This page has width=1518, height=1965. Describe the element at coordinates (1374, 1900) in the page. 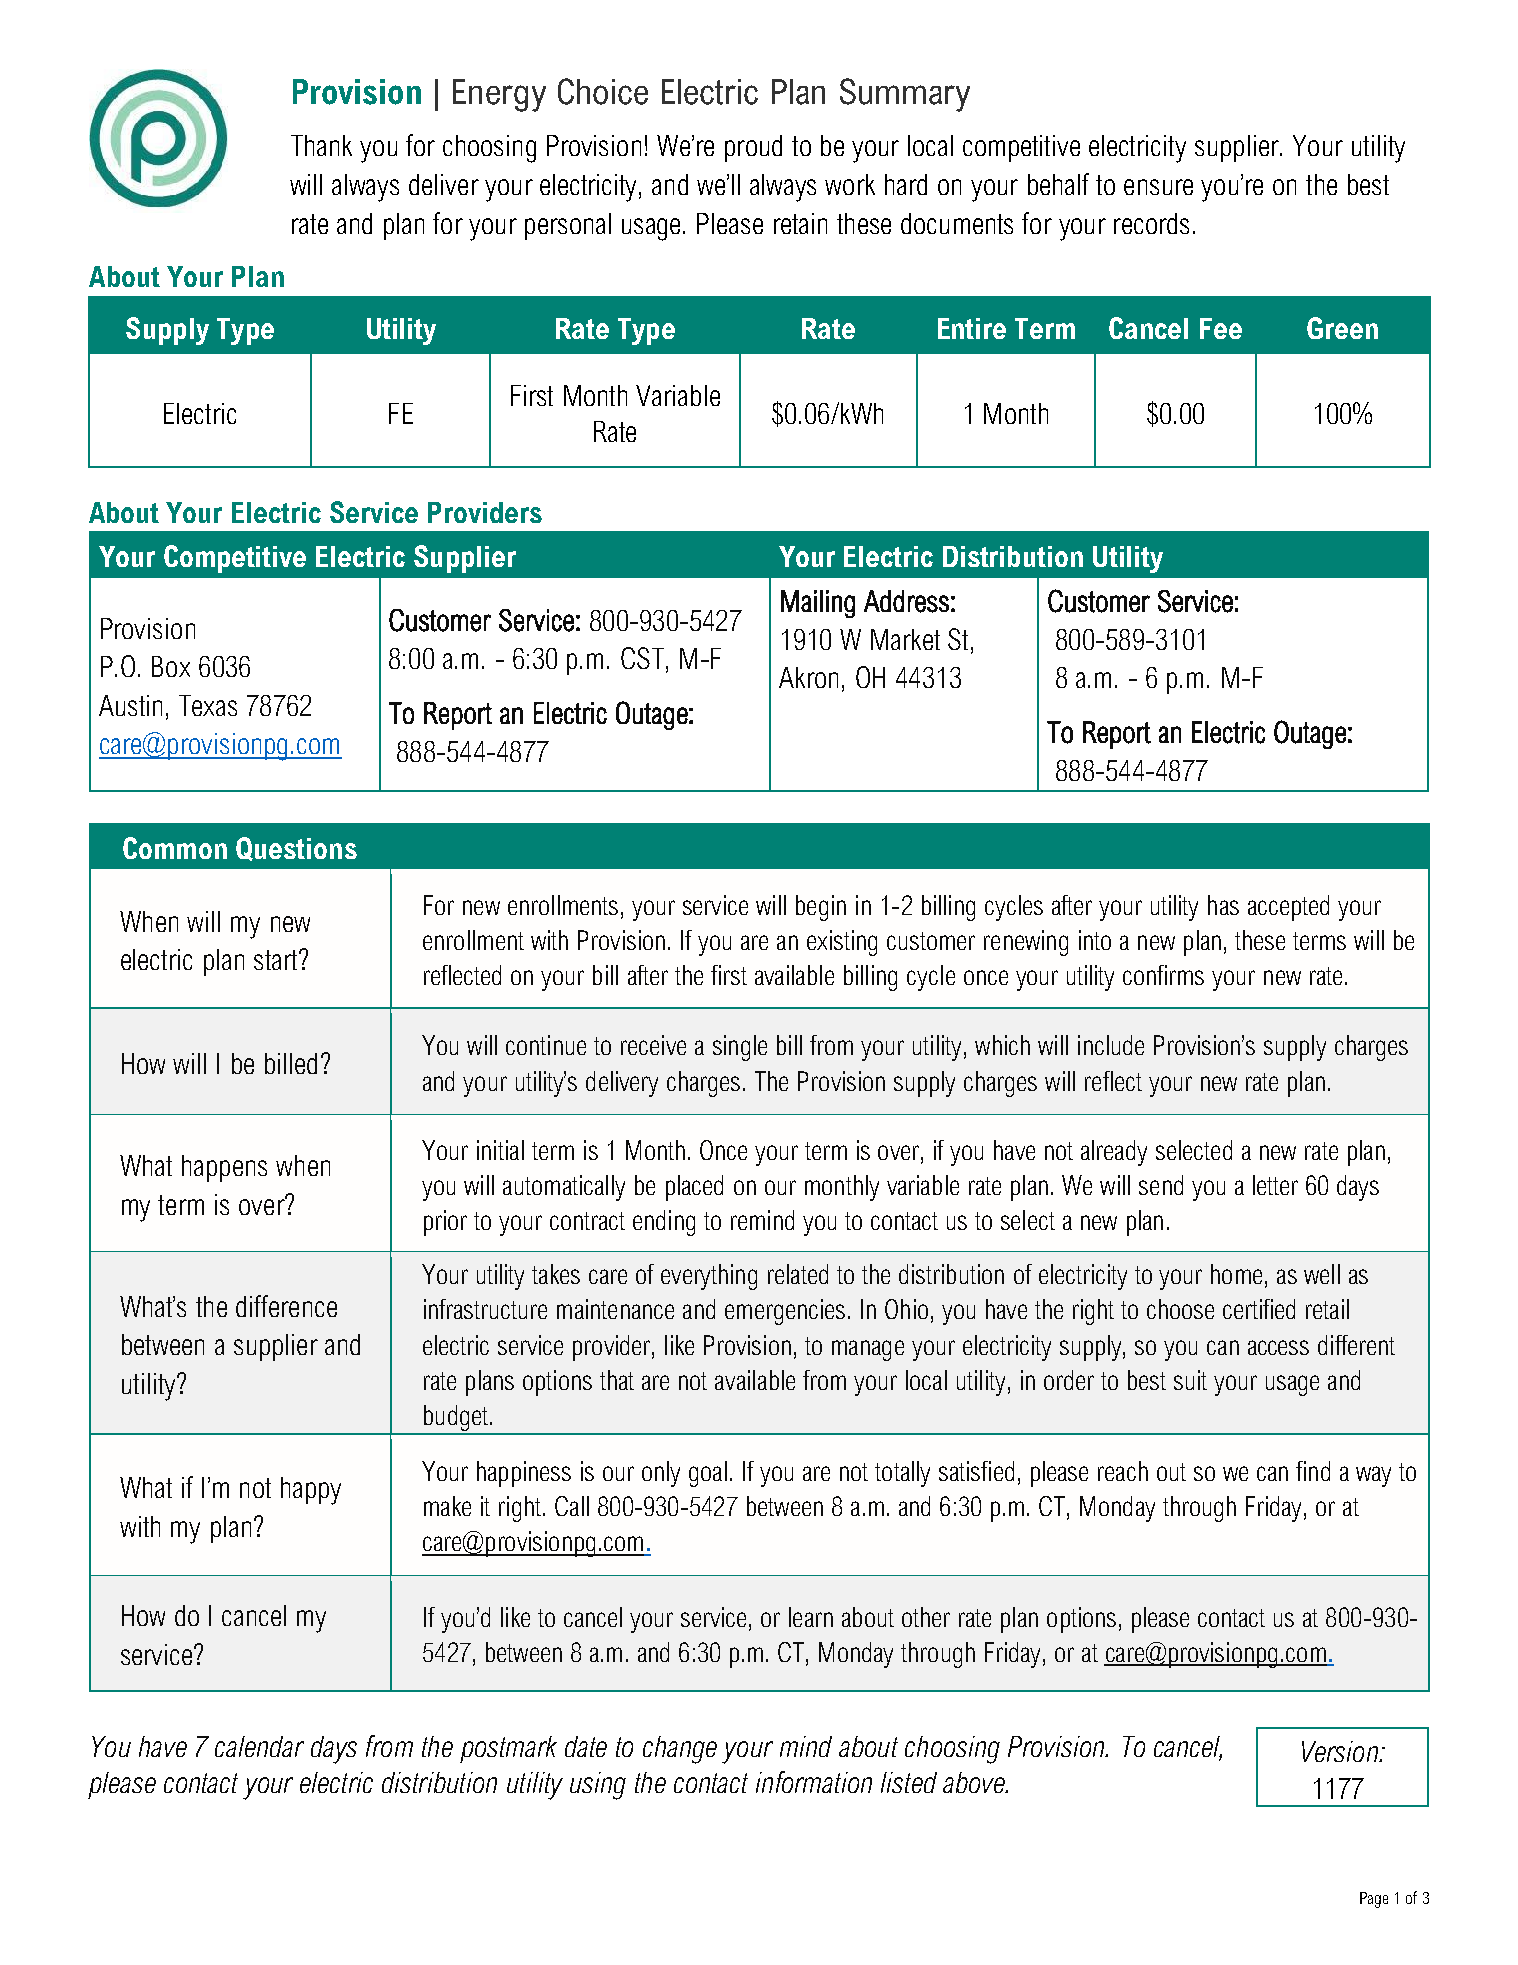

I see `Page` at that location.
